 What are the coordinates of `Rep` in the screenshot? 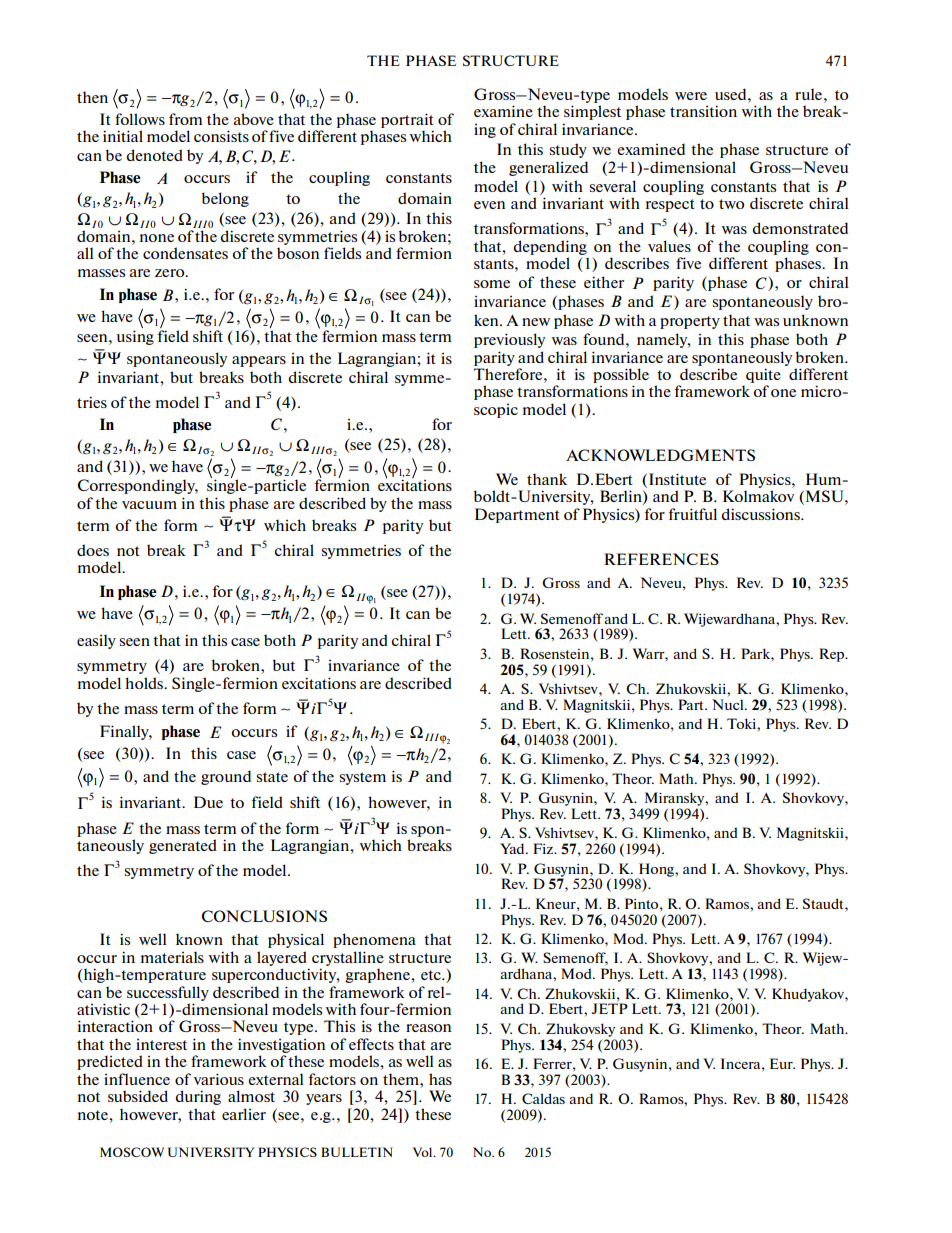 It's located at (833, 655).
